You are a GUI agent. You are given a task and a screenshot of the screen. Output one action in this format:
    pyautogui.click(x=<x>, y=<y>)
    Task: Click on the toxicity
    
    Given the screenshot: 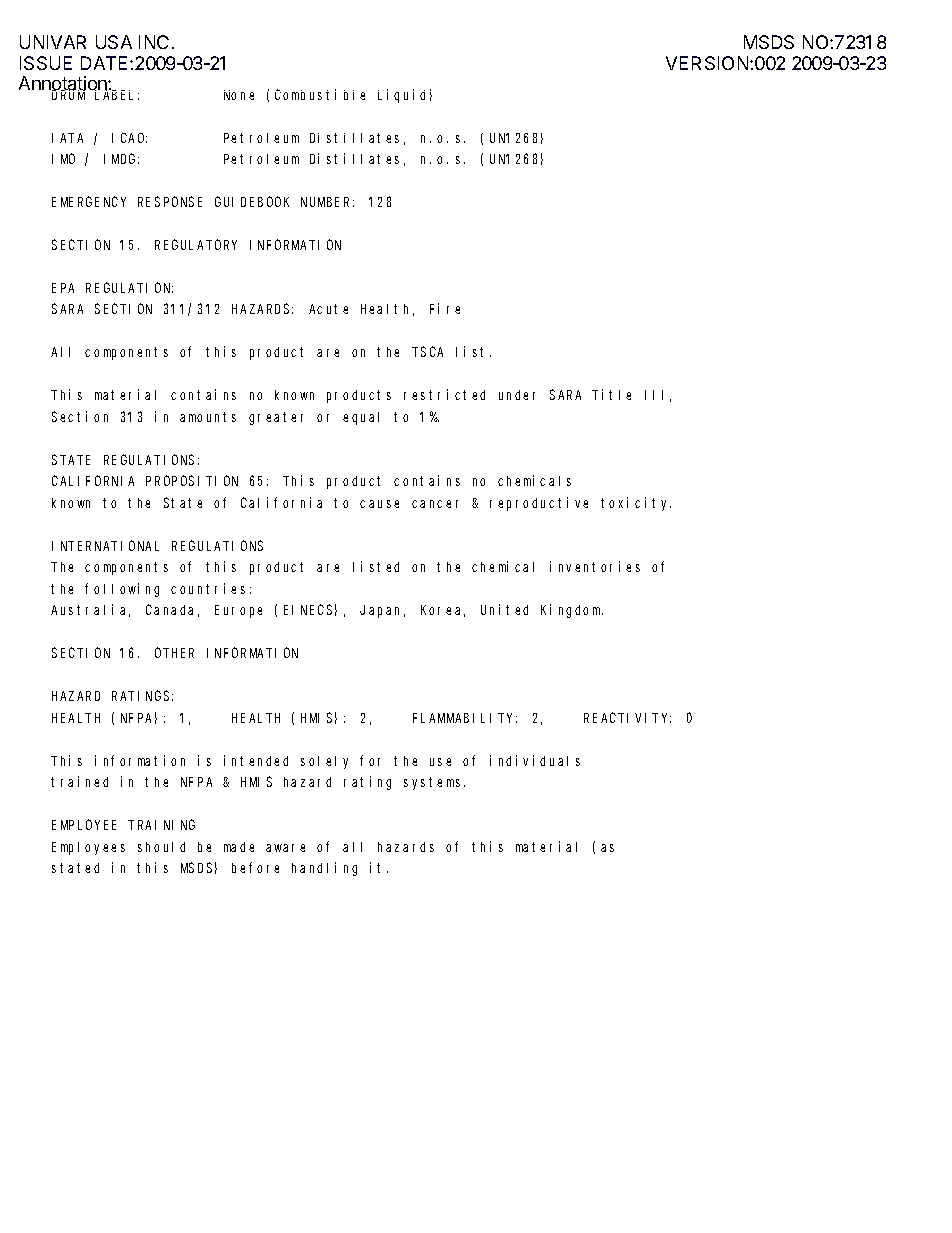 What is the action you would take?
    pyautogui.click(x=636, y=504)
